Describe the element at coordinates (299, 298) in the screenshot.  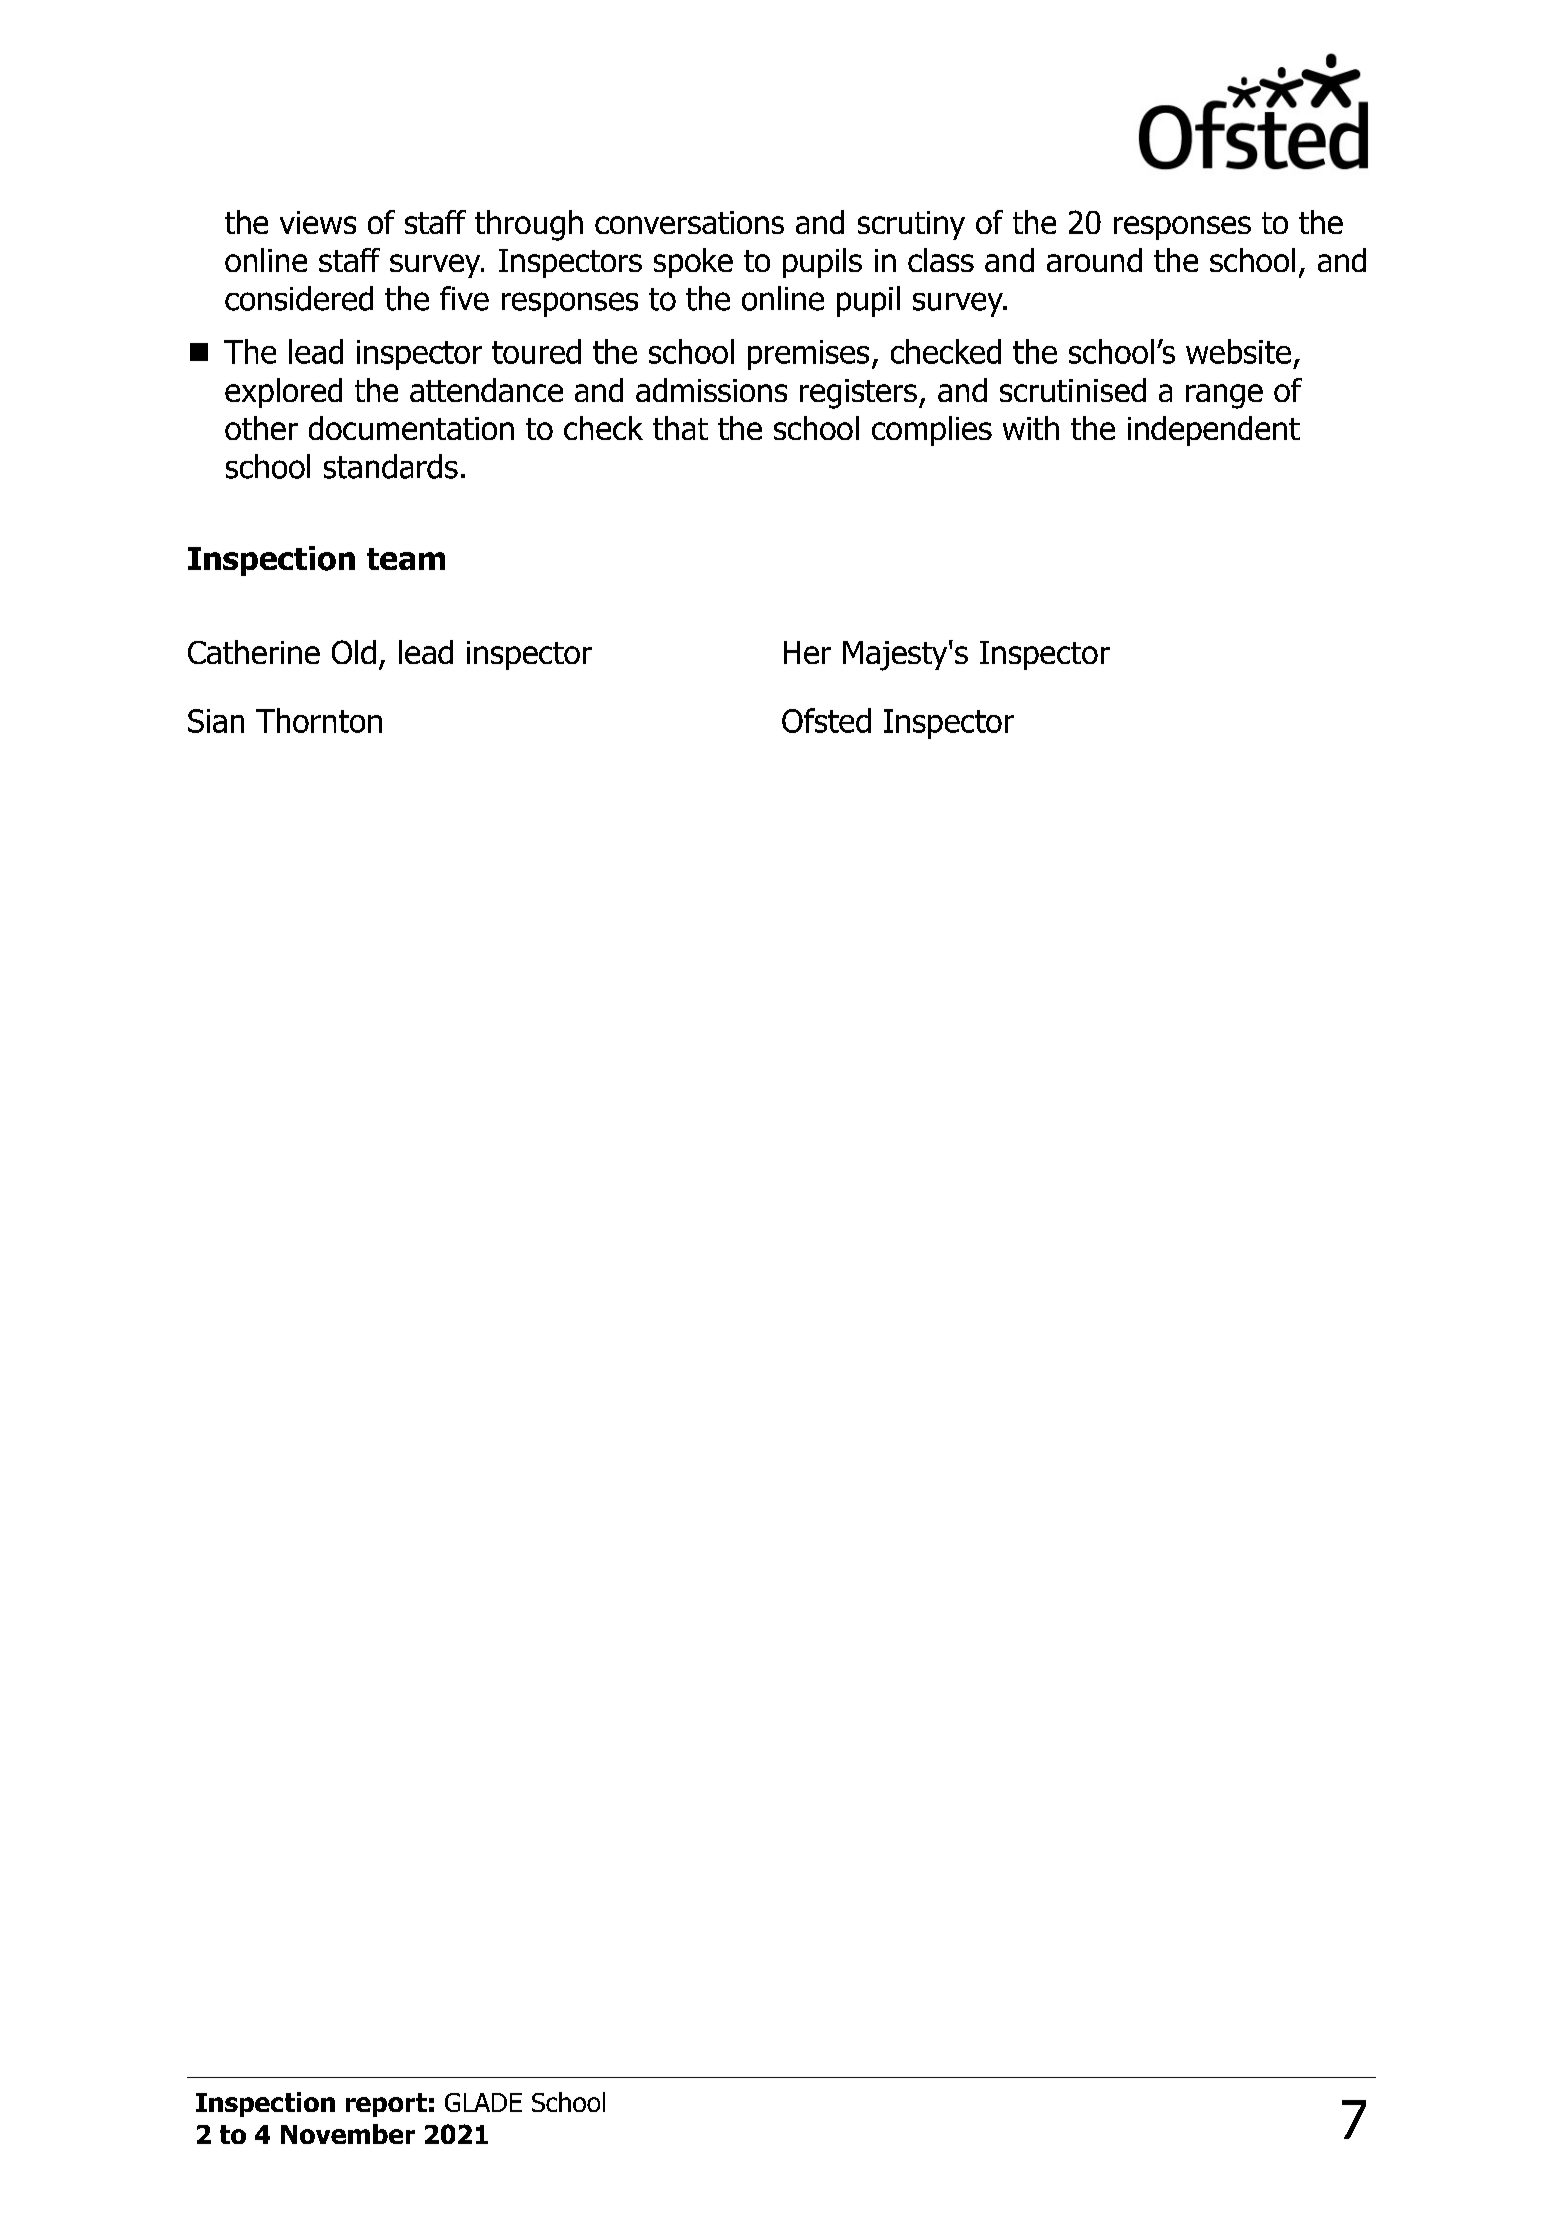
I see `considered` at that location.
